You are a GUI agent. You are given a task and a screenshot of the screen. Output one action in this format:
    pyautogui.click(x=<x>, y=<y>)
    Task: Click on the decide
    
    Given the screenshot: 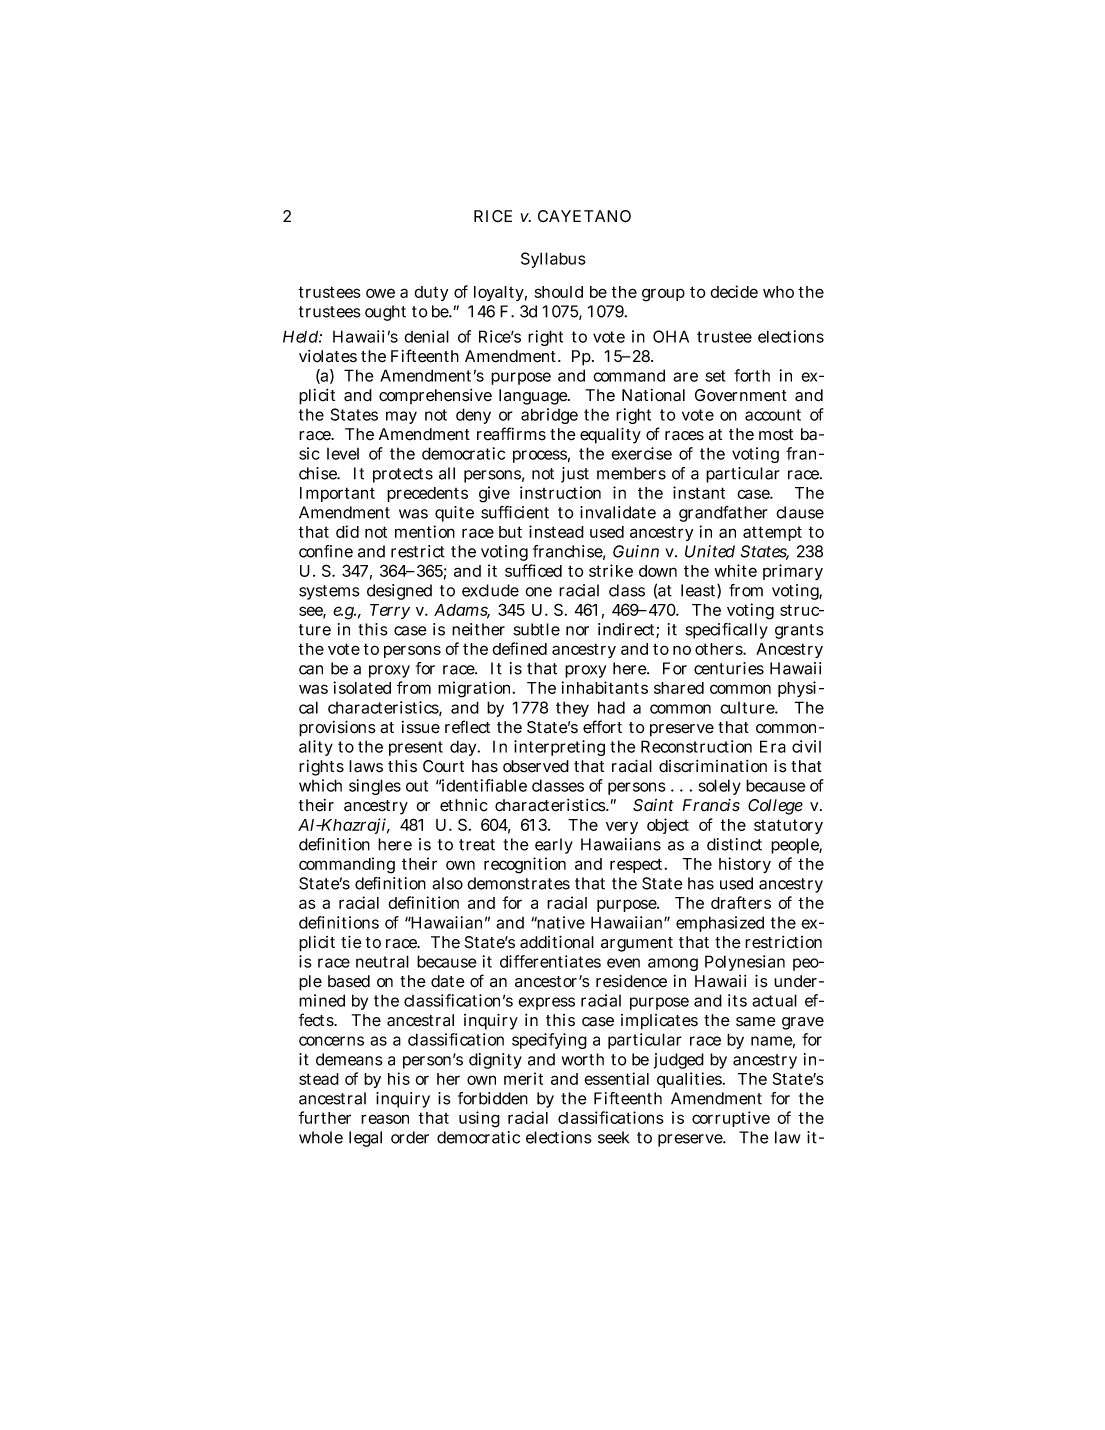 What is the action you would take?
    pyautogui.click(x=734, y=291)
